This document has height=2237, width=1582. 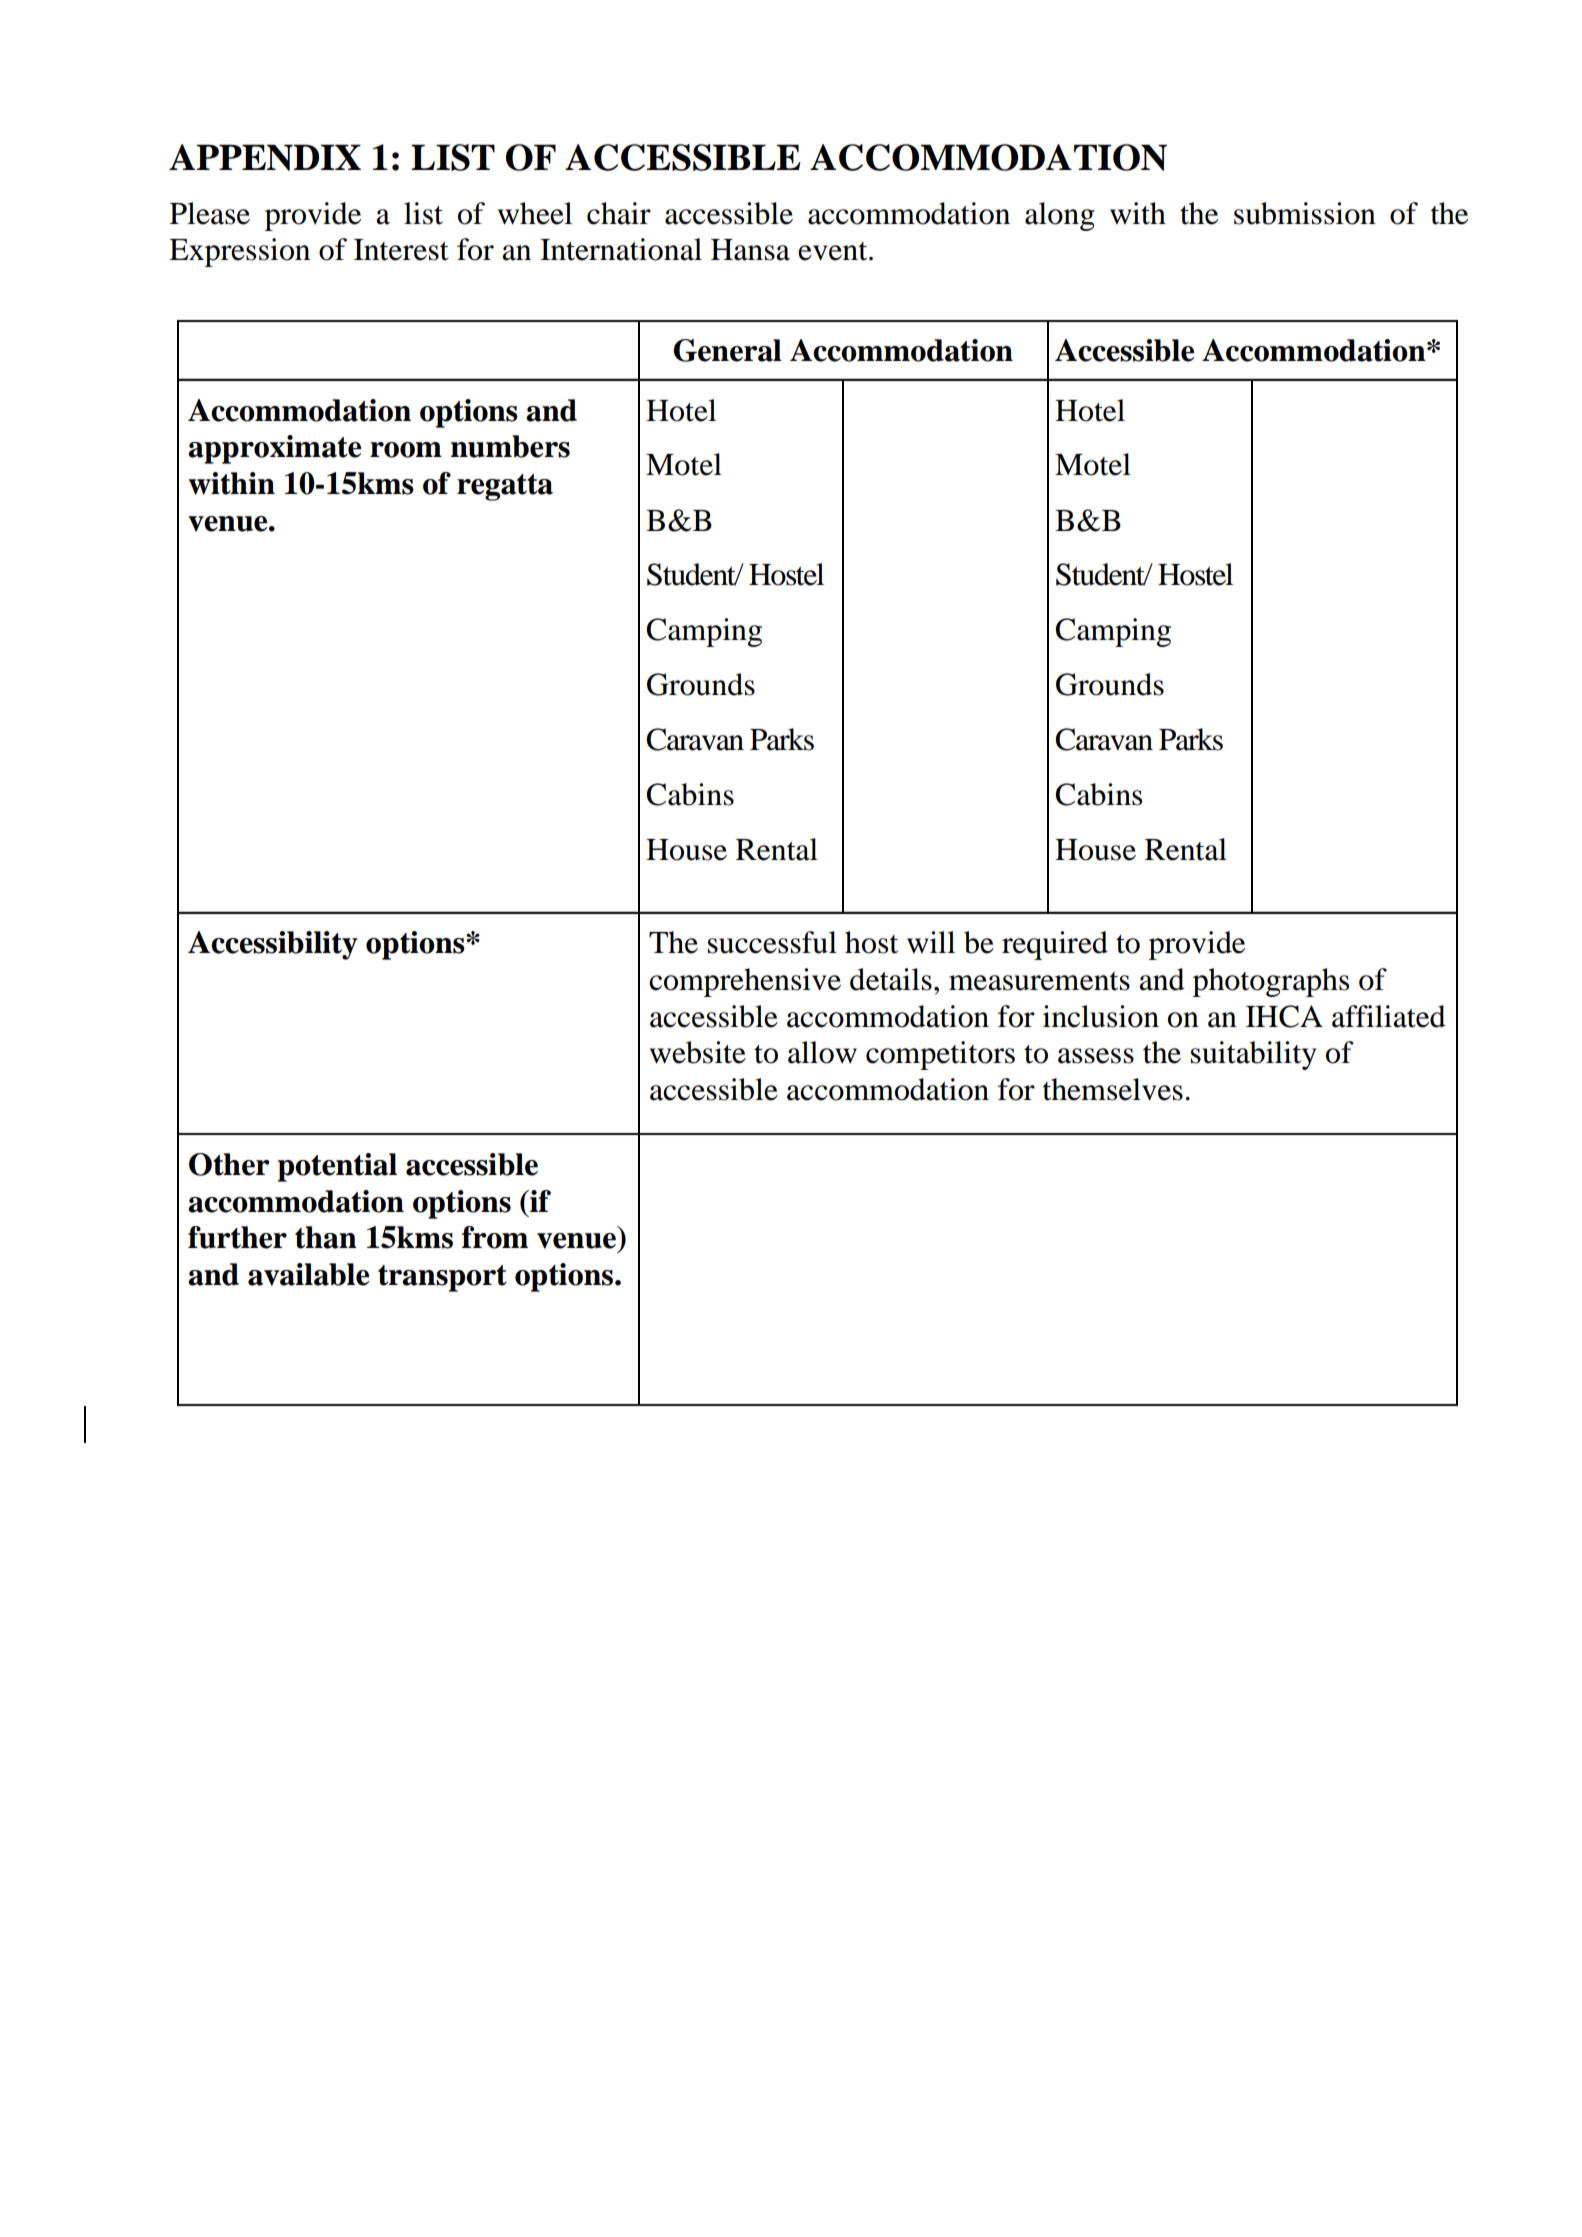 I want to click on event, so click(x=834, y=251).
